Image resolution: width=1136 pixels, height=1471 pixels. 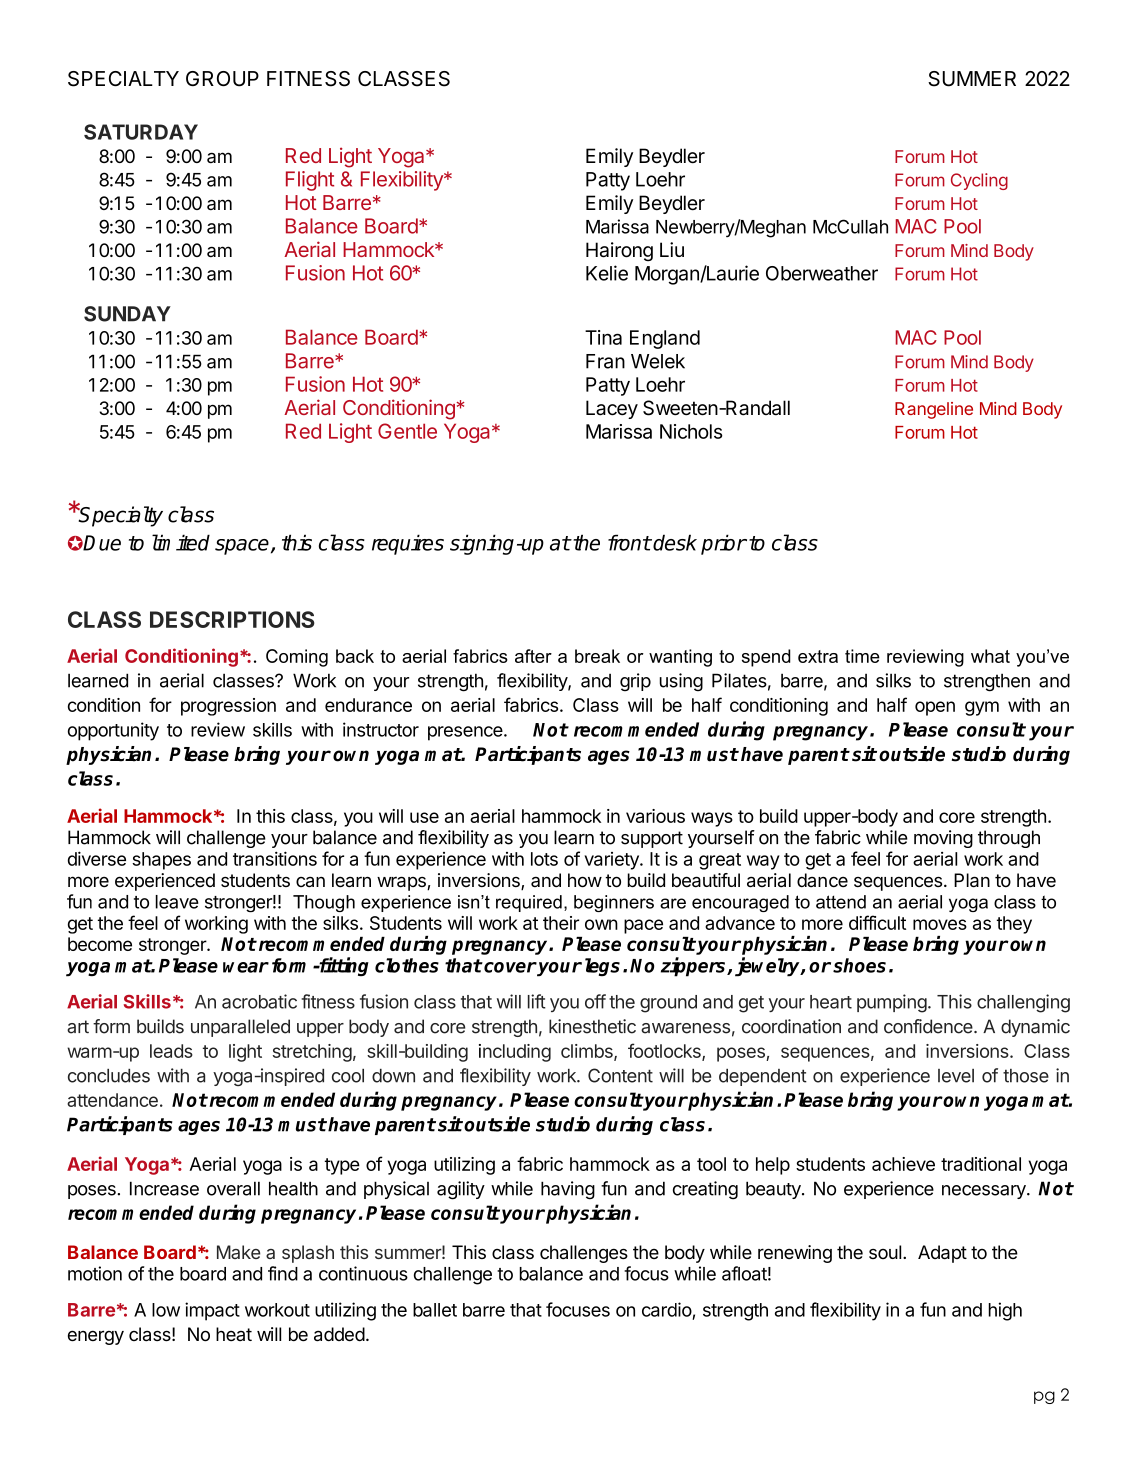 What do you see at coordinates (979, 181) in the screenshot?
I see `Cycling` at bounding box center [979, 181].
